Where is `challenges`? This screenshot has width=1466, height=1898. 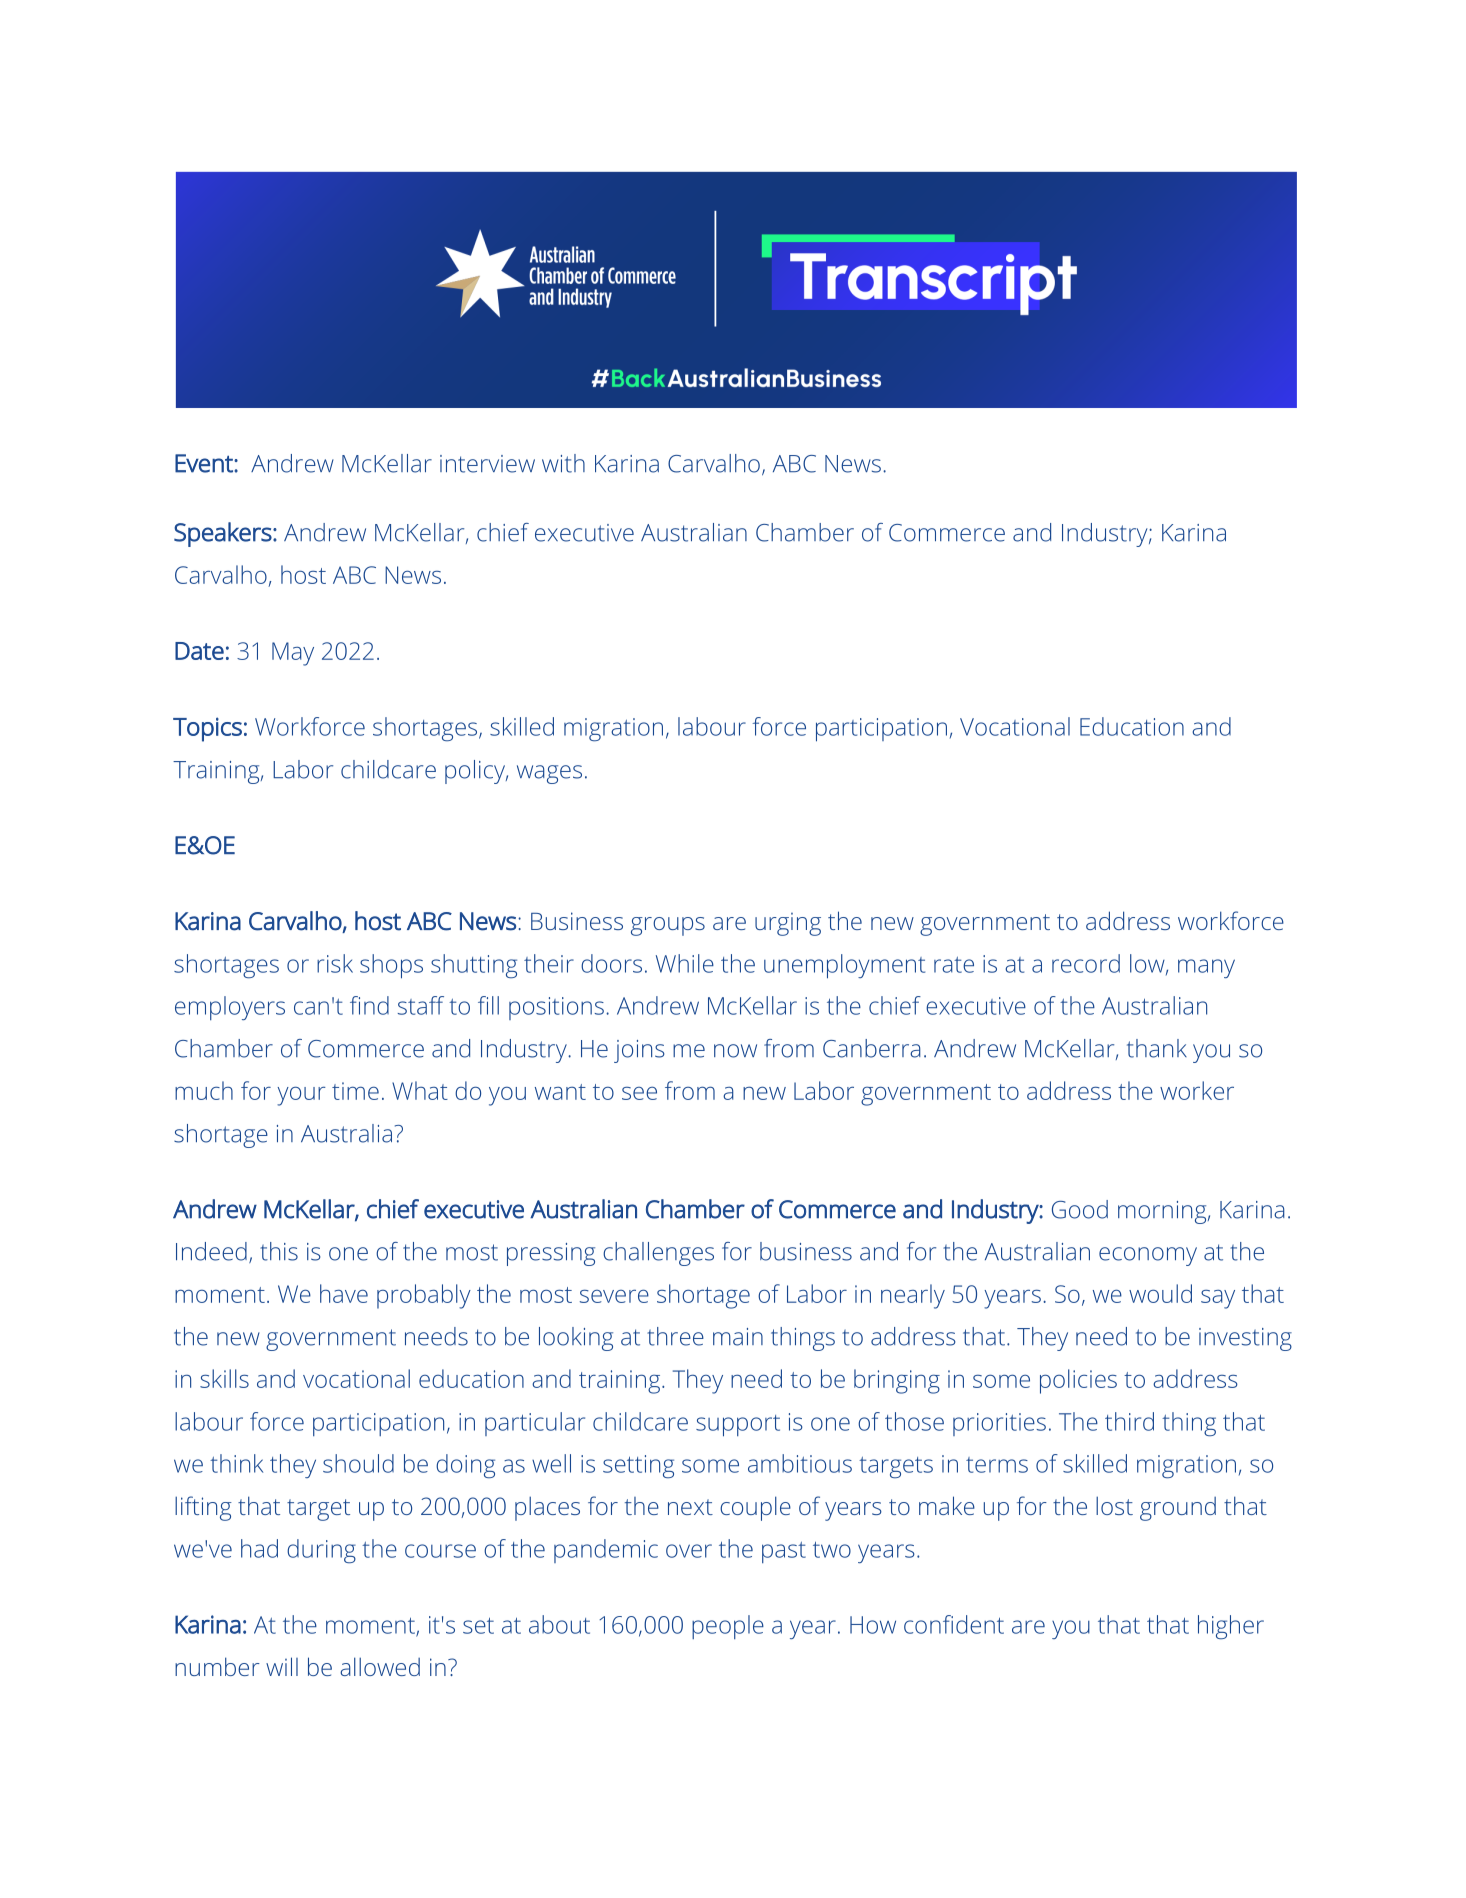 challenges is located at coordinates (658, 1254).
